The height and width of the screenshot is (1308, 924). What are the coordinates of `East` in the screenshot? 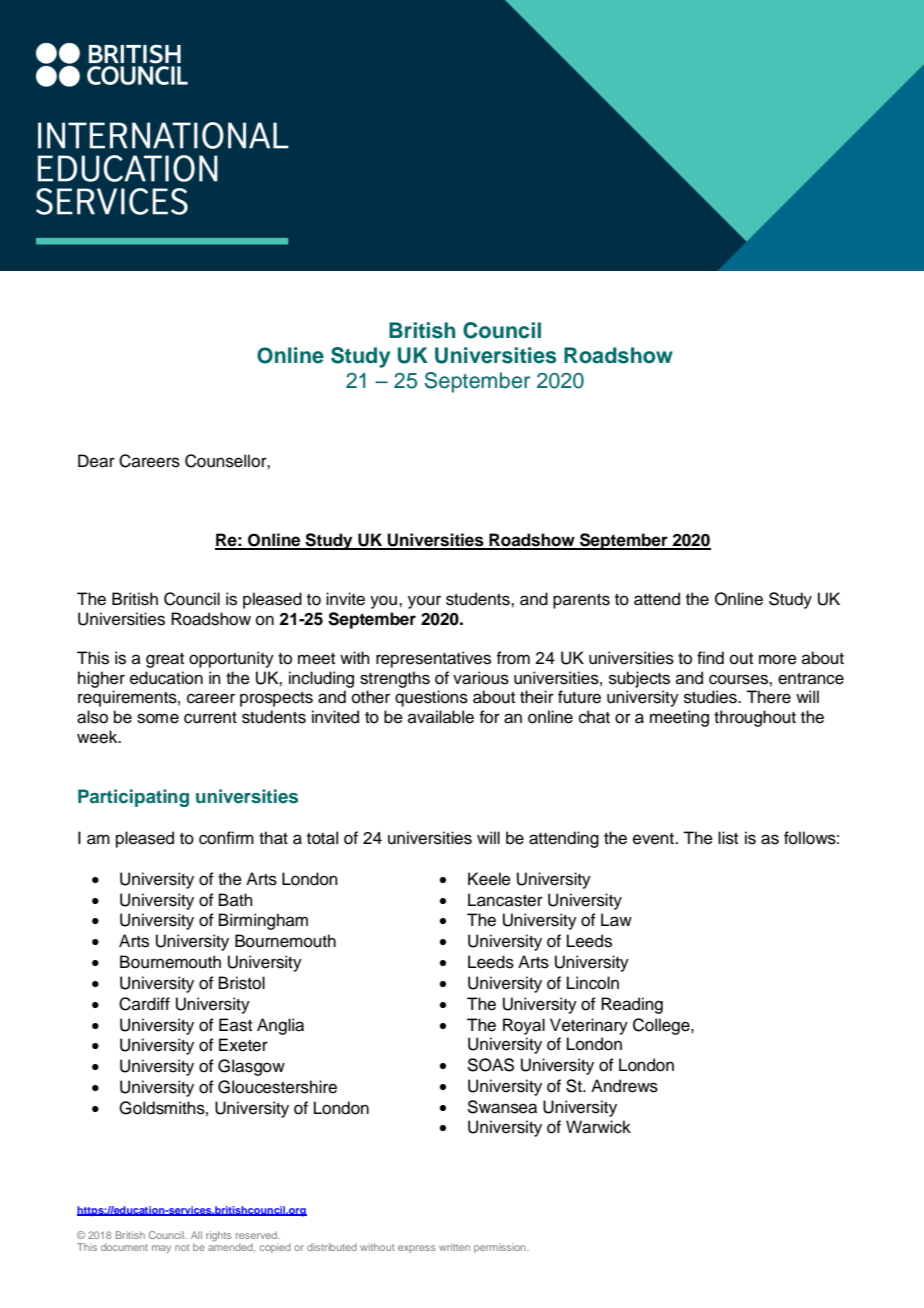 It's located at (235, 1025).
